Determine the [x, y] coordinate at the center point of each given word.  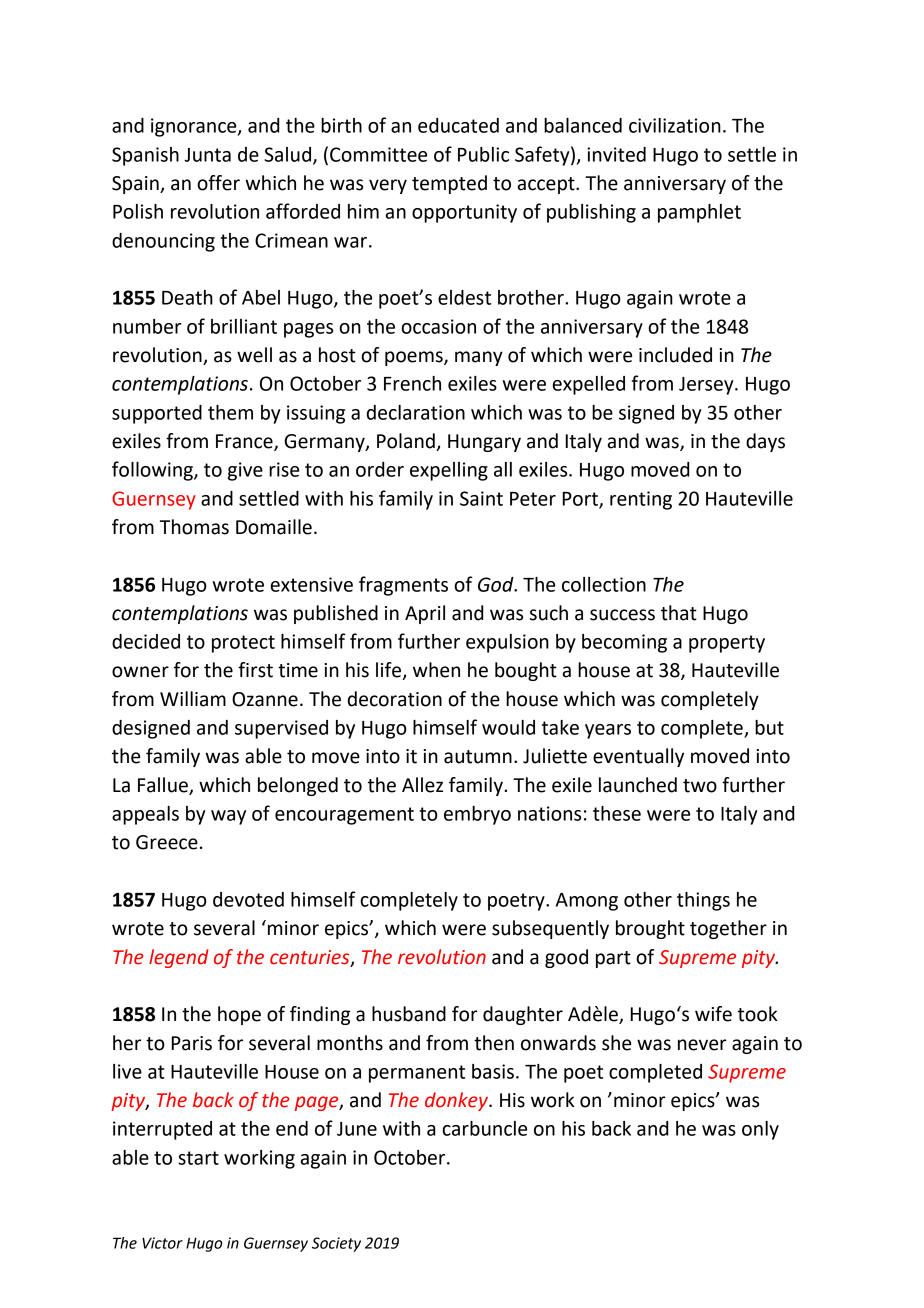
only [760, 1130]
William [193, 699]
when [436, 670]
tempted [449, 184]
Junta [207, 155]
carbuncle [484, 1128]
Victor [162, 1243]
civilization [675, 125]
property [727, 644]
